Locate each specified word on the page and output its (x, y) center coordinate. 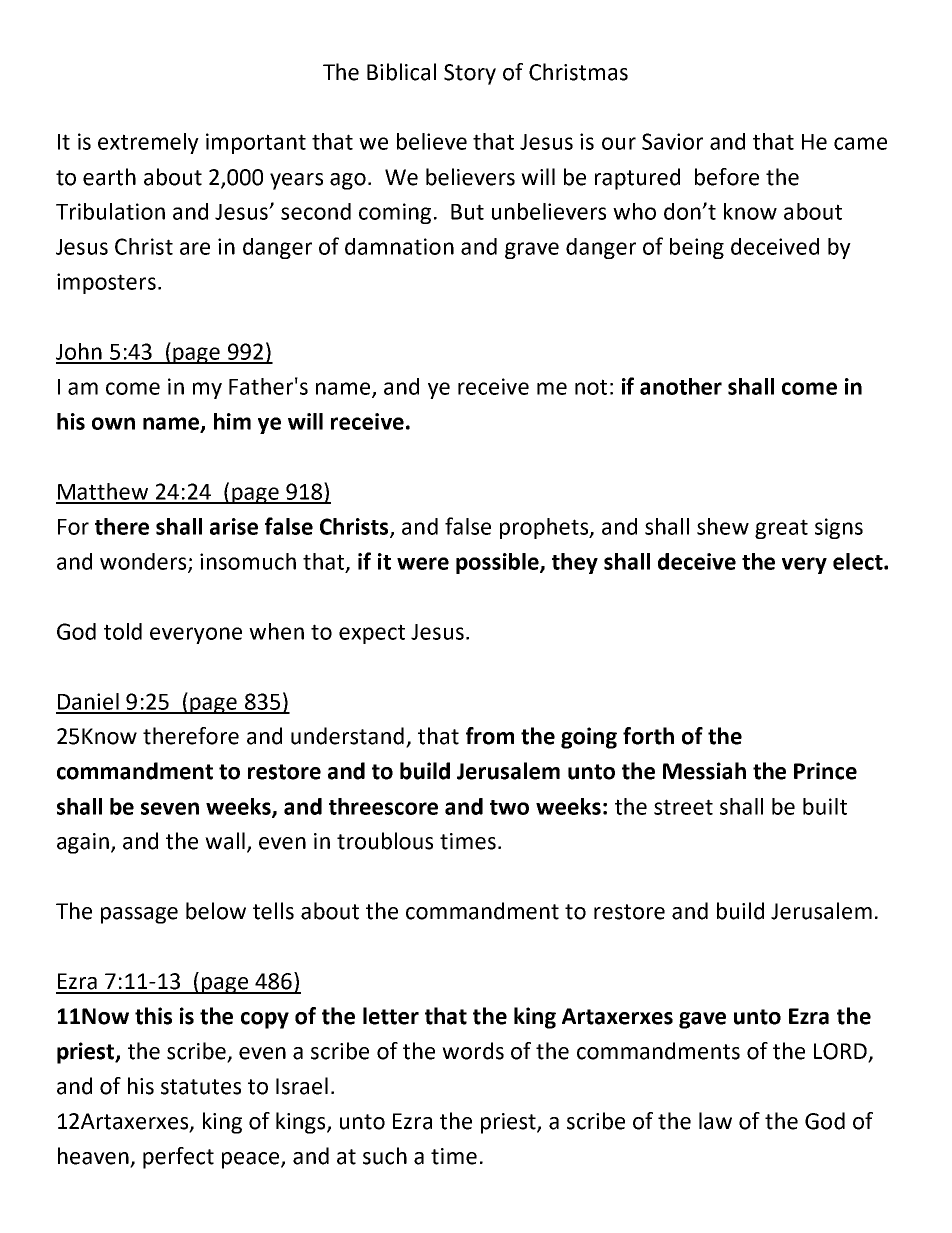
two (509, 807)
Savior (672, 141)
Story (470, 74)
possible (498, 563)
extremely (148, 143)
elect (859, 561)
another (681, 386)
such (385, 1156)
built (825, 806)
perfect (178, 1158)
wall (225, 841)
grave (532, 250)
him (232, 421)
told (123, 631)
